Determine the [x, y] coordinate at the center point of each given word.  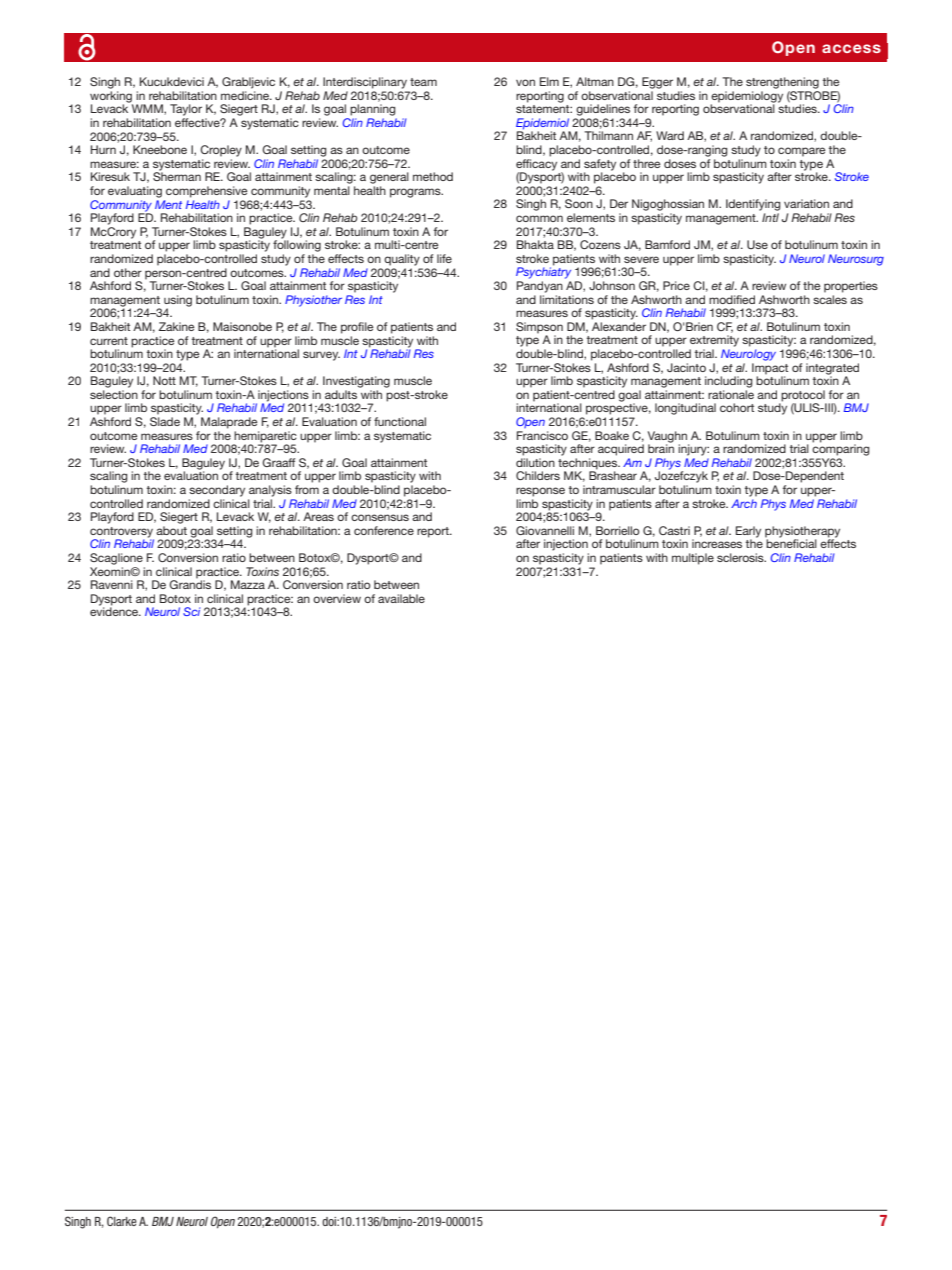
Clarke [122, 1221]
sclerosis [741, 557]
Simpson [539, 329]
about [171, 530]
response [540, 492]
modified [732, 299]
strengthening [782, 83]
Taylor [186, 110]
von [525, 82]
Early [748, 533]
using [178, 302]
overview [337, 598]
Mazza [248, 584]
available [401, 598]
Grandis [190, 583]
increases [717, 543]
